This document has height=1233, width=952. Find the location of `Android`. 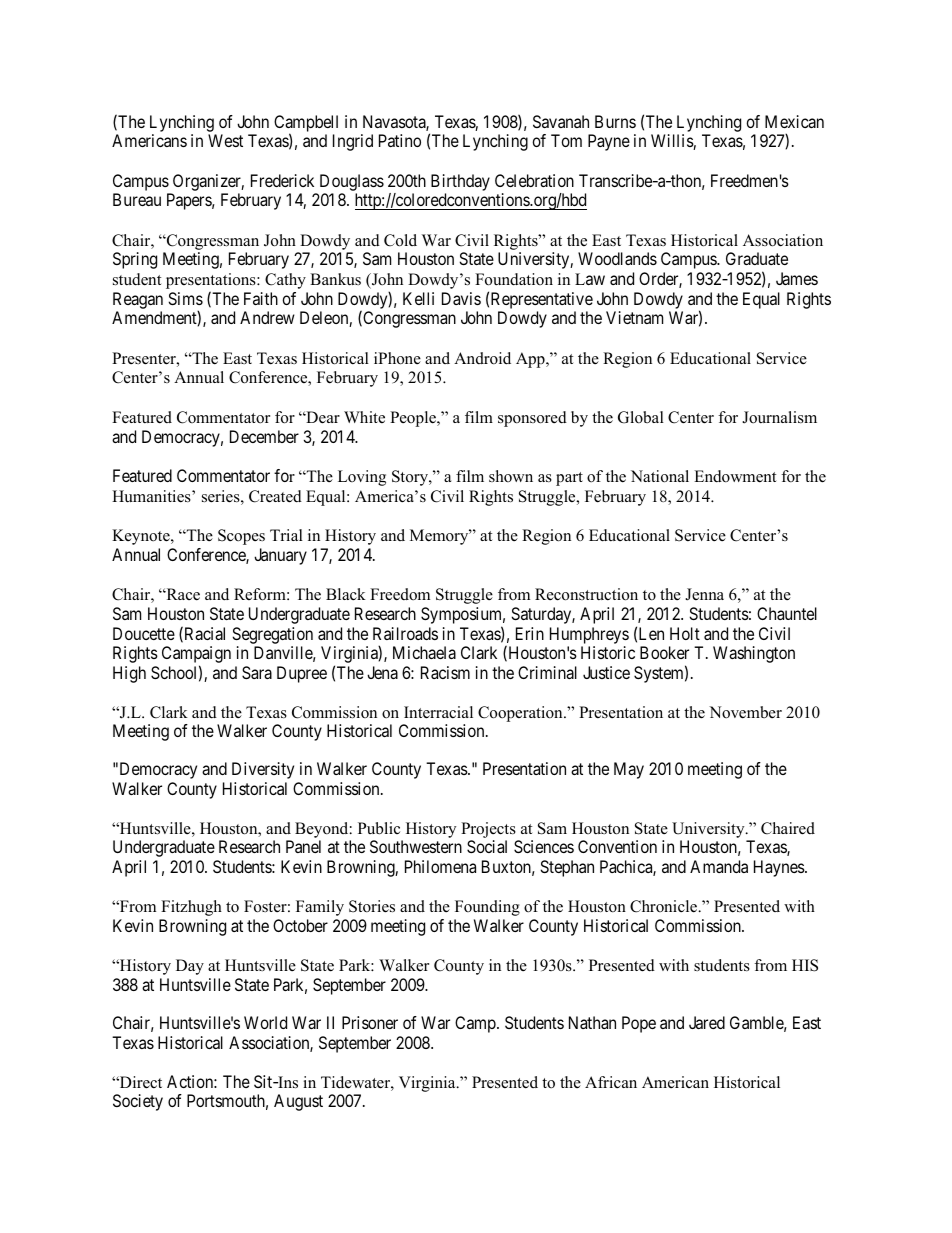

Android is located at coordinates (482, 358).
